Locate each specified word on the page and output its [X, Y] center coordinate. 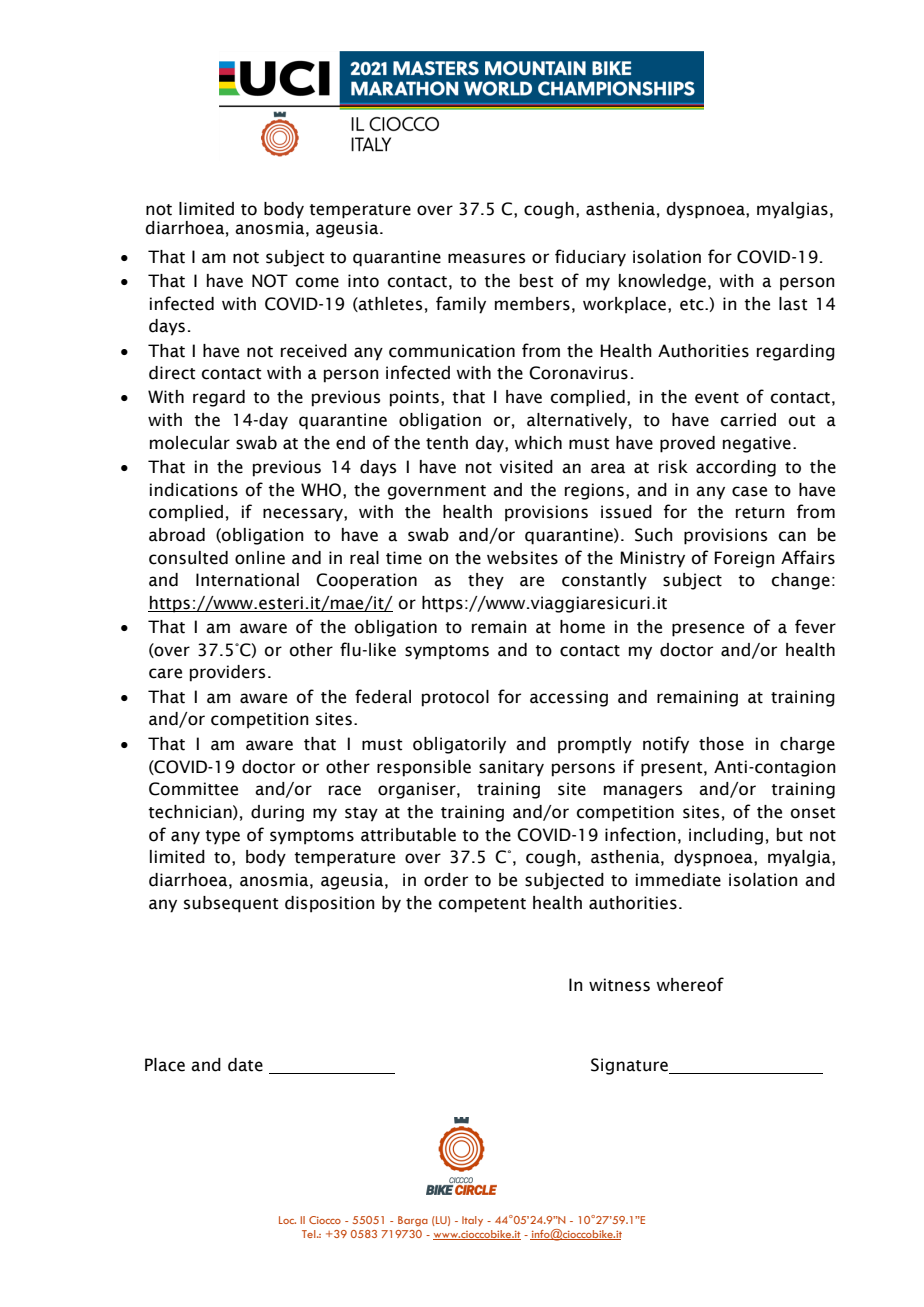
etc [693, 305]
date [245, 1065]
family [461, 305]
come [317, 282]
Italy [472, 1221]
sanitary [511, 768]
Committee [193, 789]
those [721, 744]
